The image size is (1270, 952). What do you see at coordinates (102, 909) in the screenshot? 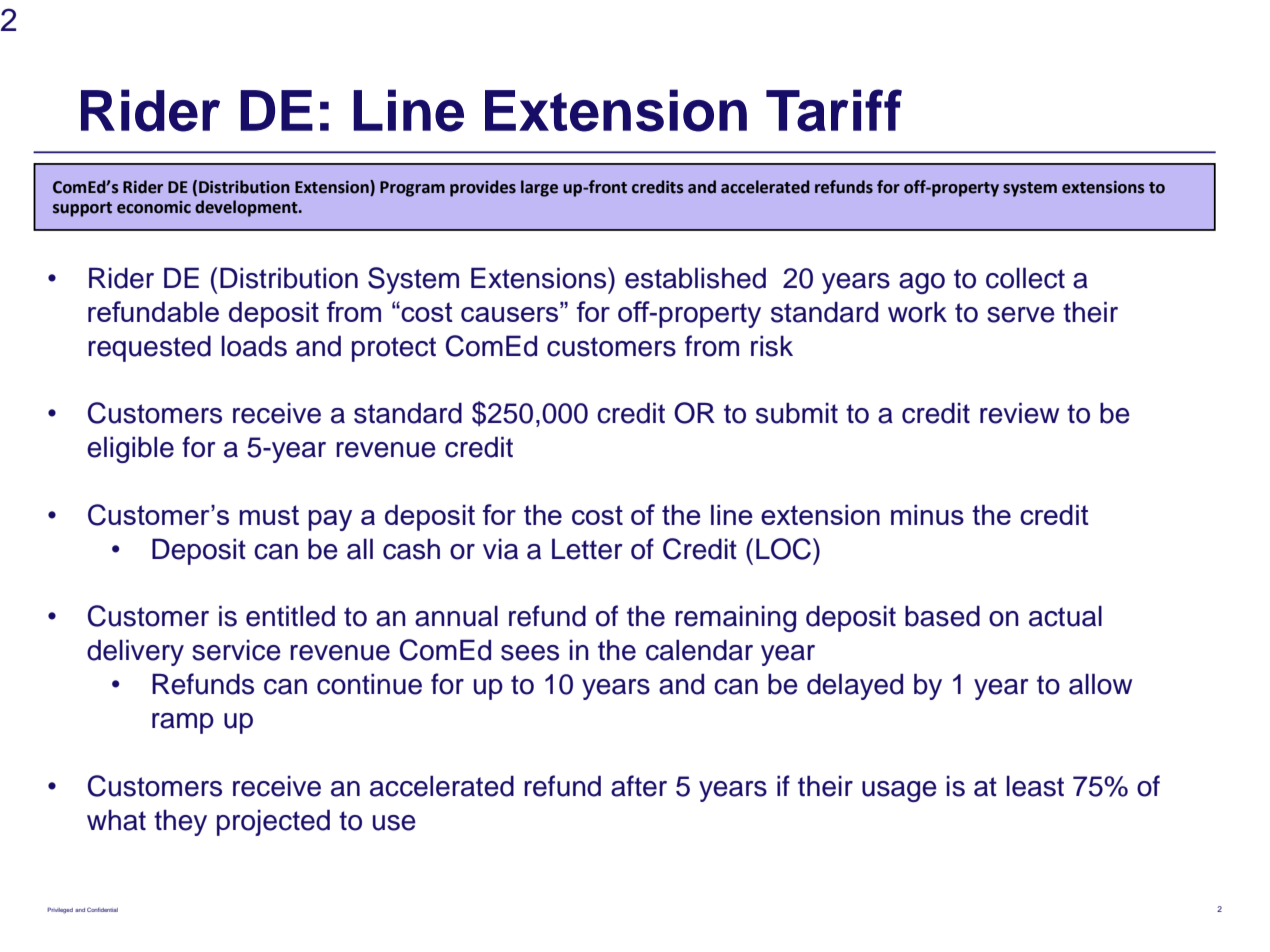
I see `Confidential` at bounding box center [102, 909].
